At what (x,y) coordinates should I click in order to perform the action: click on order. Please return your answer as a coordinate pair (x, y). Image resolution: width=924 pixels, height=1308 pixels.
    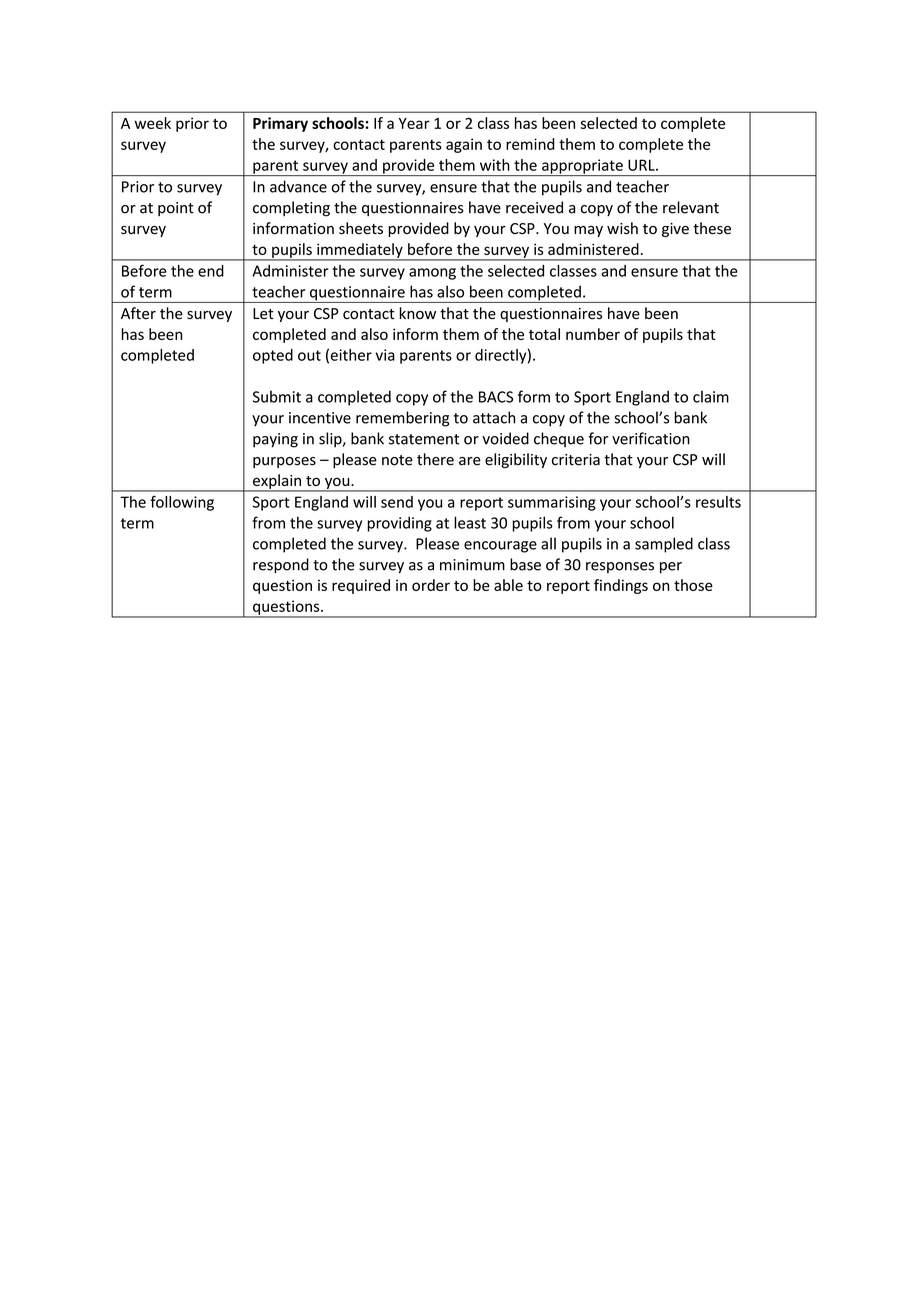
    Looking at the image, I should click on (431, 585).
